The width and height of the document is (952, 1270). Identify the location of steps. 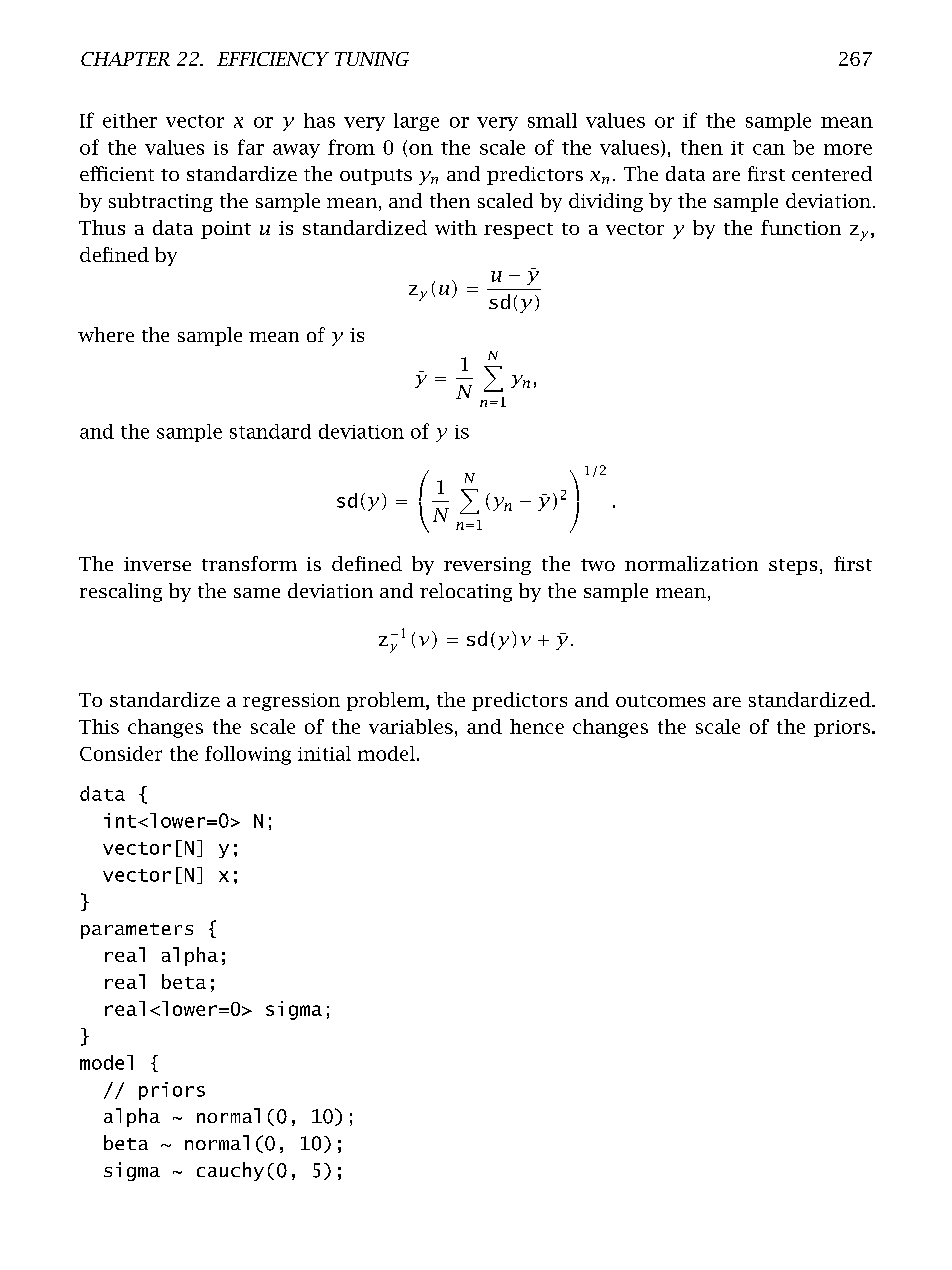
(793, 567).
